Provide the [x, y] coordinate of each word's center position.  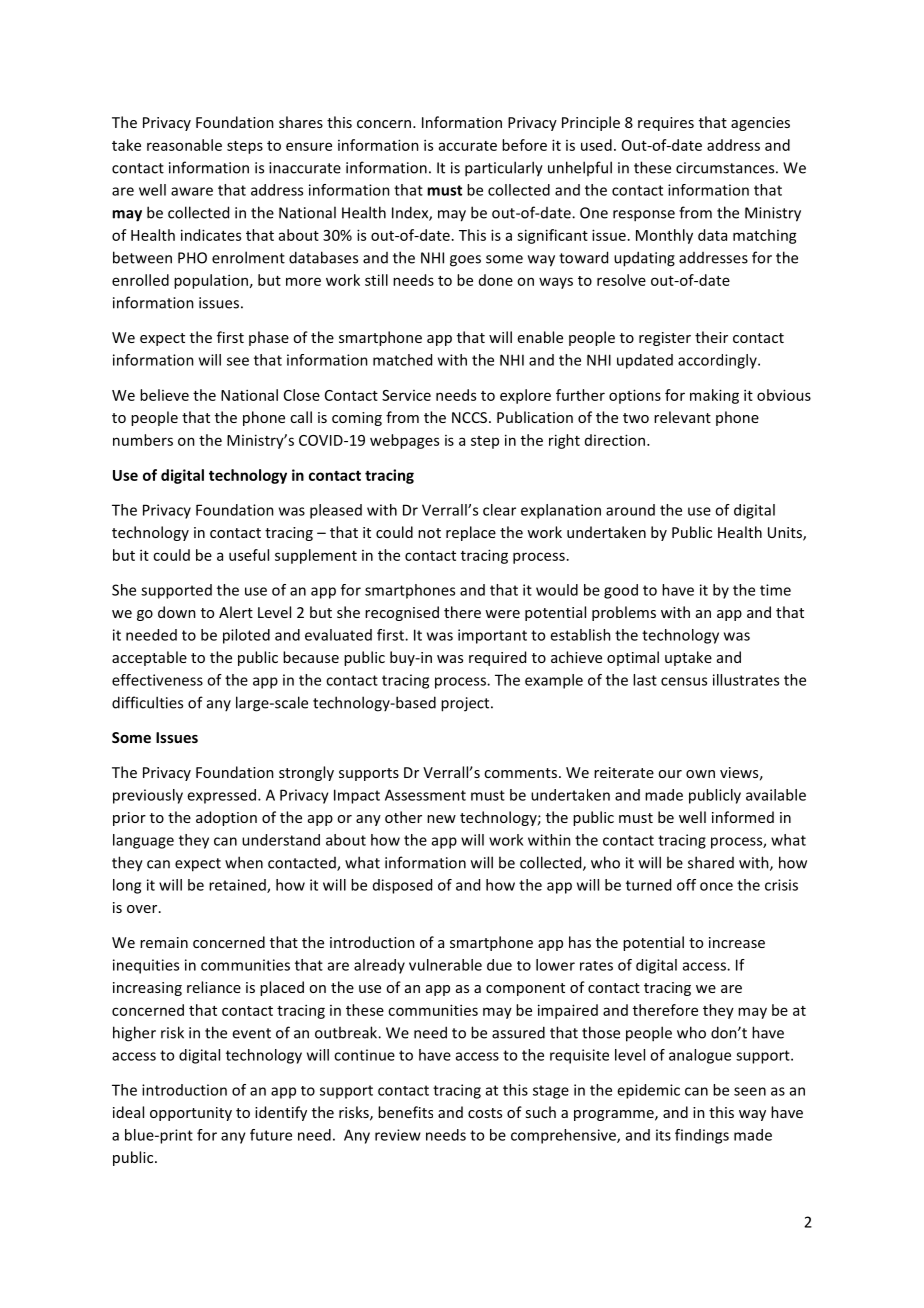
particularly [504, 169]
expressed [221, 796]
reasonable [184, 145]
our [670, 774]
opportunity [191, 1114]
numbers [143, 440]
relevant [682, 417]
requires [666, 124]
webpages [404, 441]
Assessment [425, 795]
